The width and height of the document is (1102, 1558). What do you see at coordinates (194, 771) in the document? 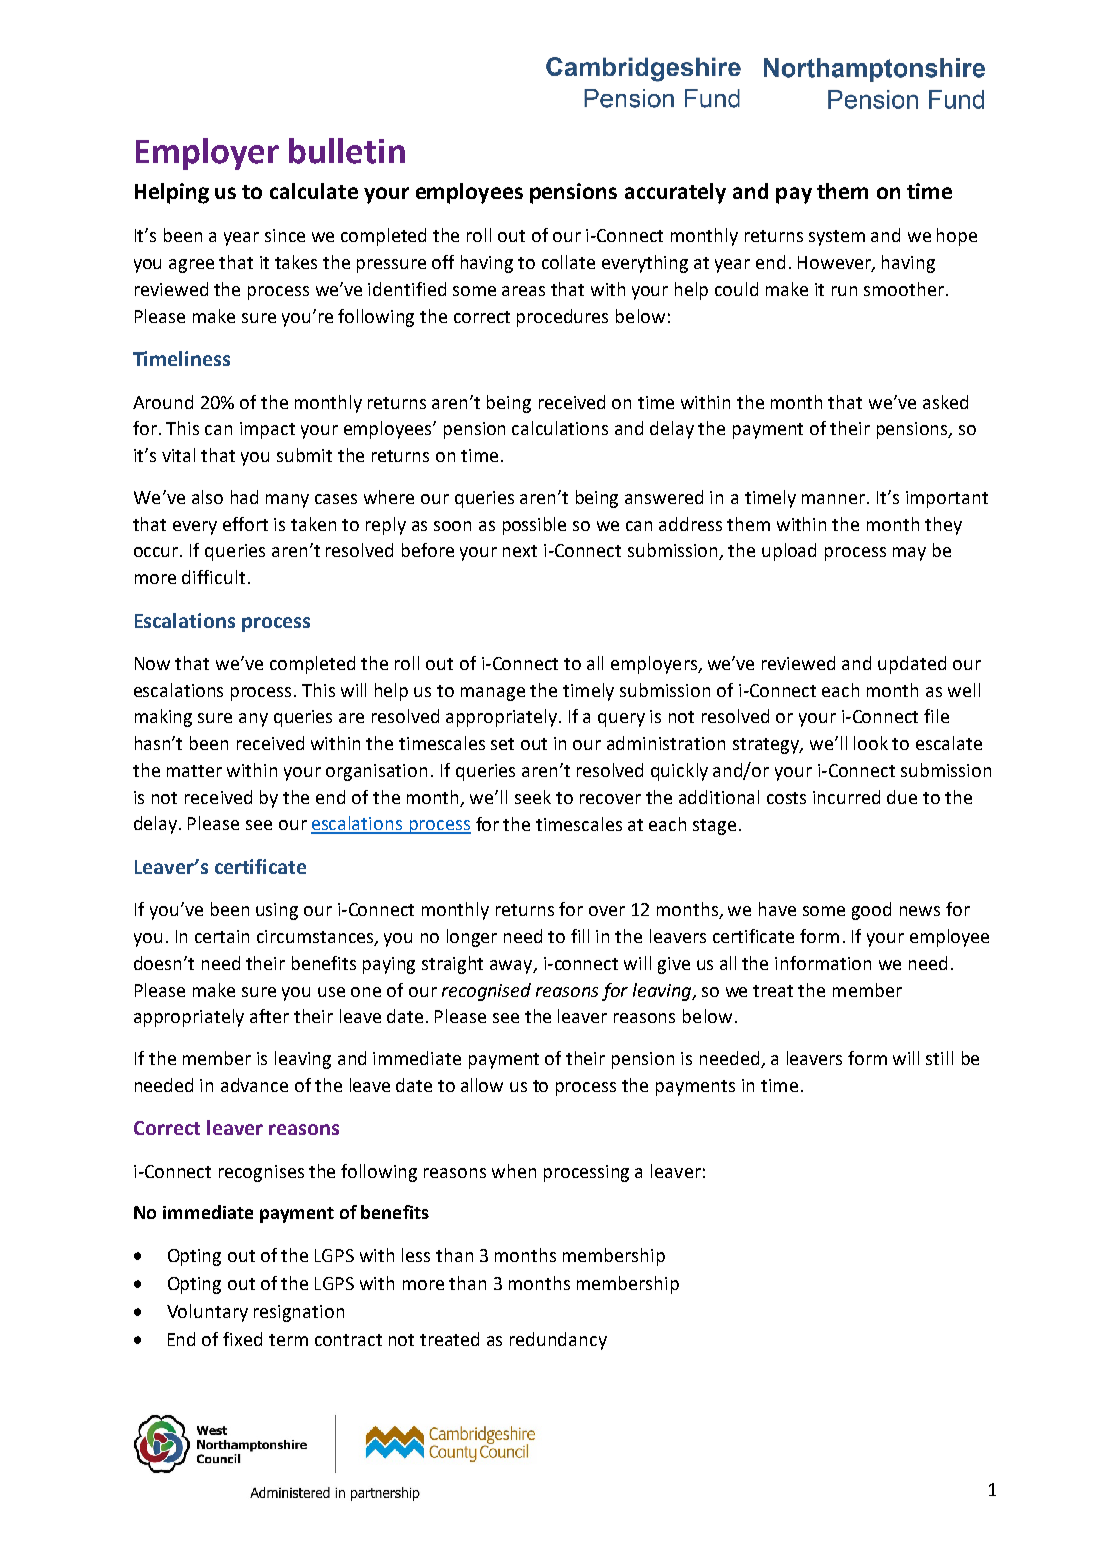
I see `matter` at bounding box center [194, 771].
